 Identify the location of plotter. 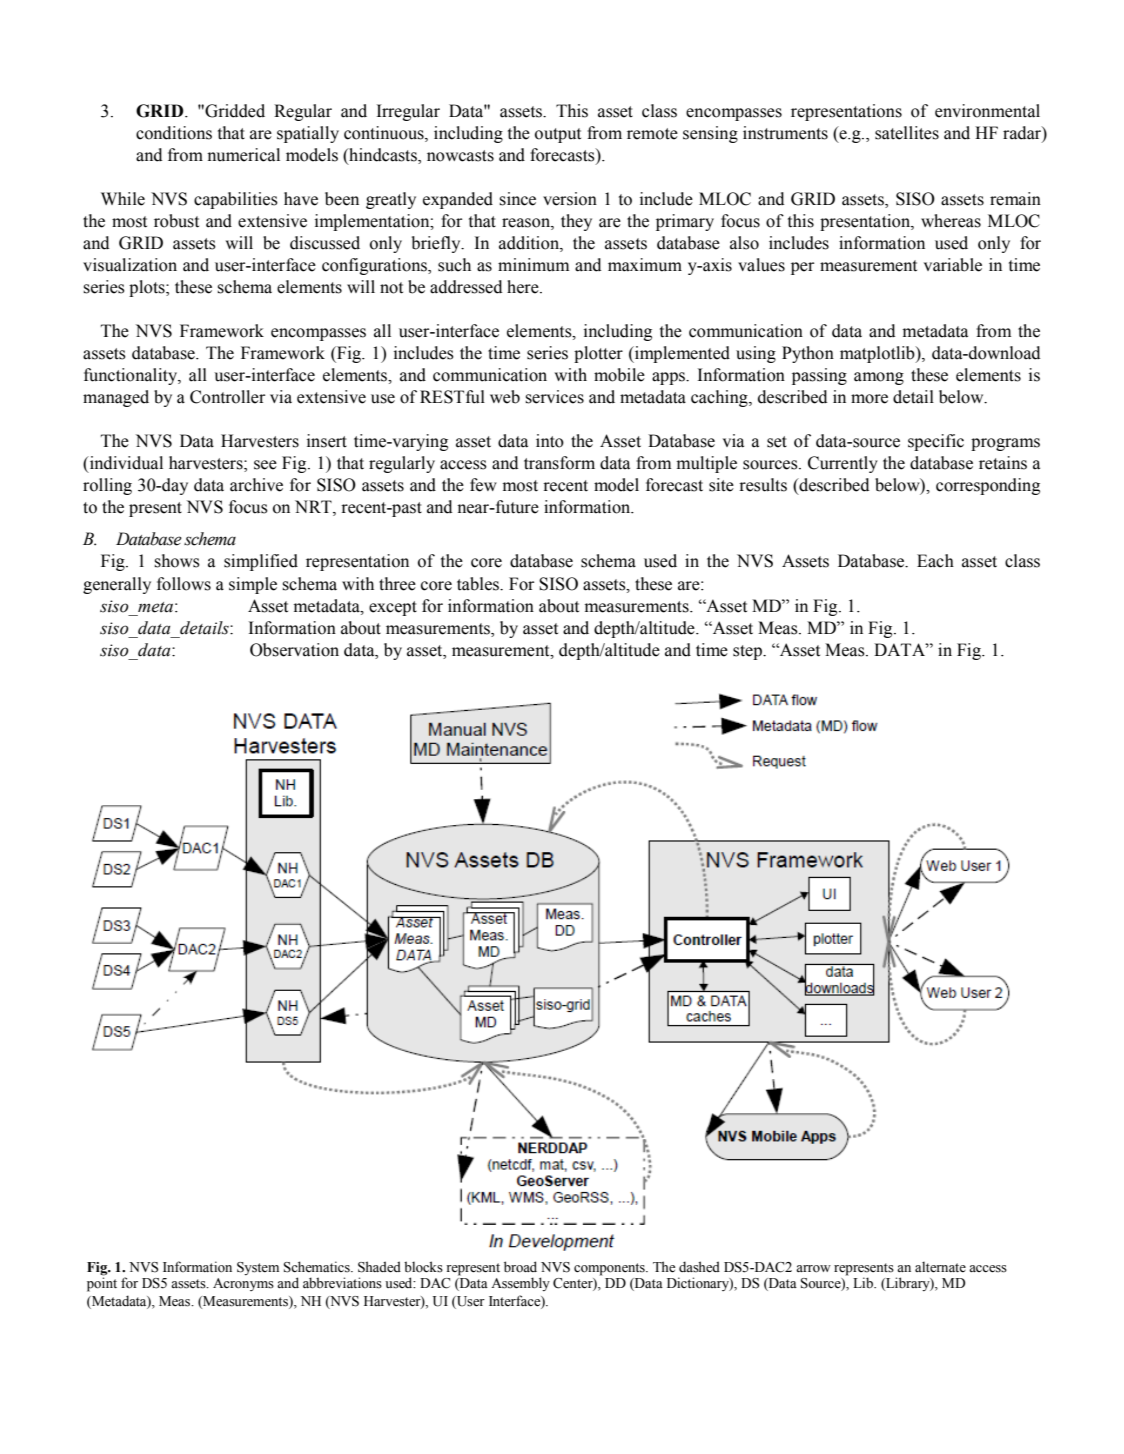
(598, 354).
